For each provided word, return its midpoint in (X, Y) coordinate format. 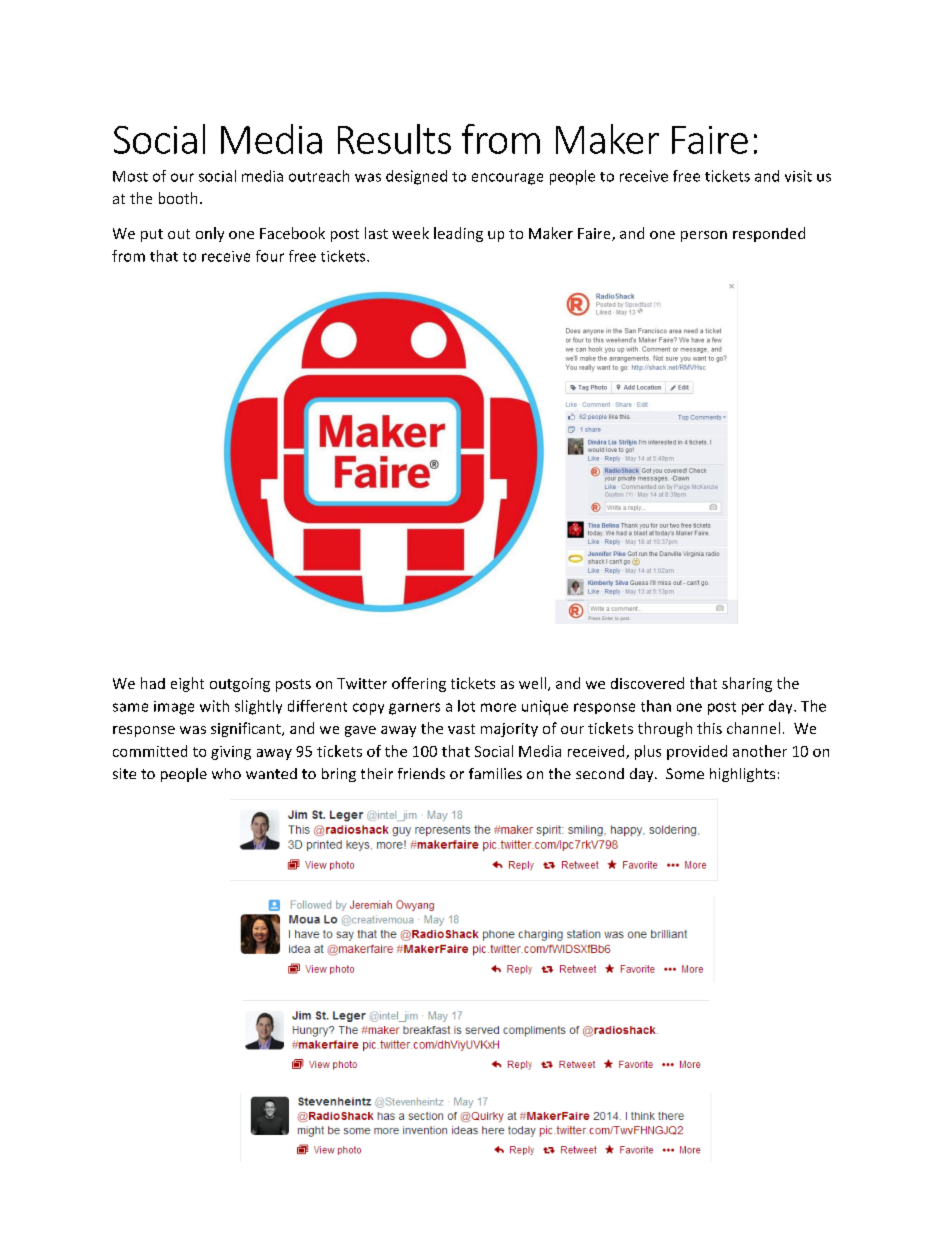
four (270, 256)
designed (416, 177)
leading (458, 234)
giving (231, 753)
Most (130, 176)
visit (798, 176)
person (704, 236)
